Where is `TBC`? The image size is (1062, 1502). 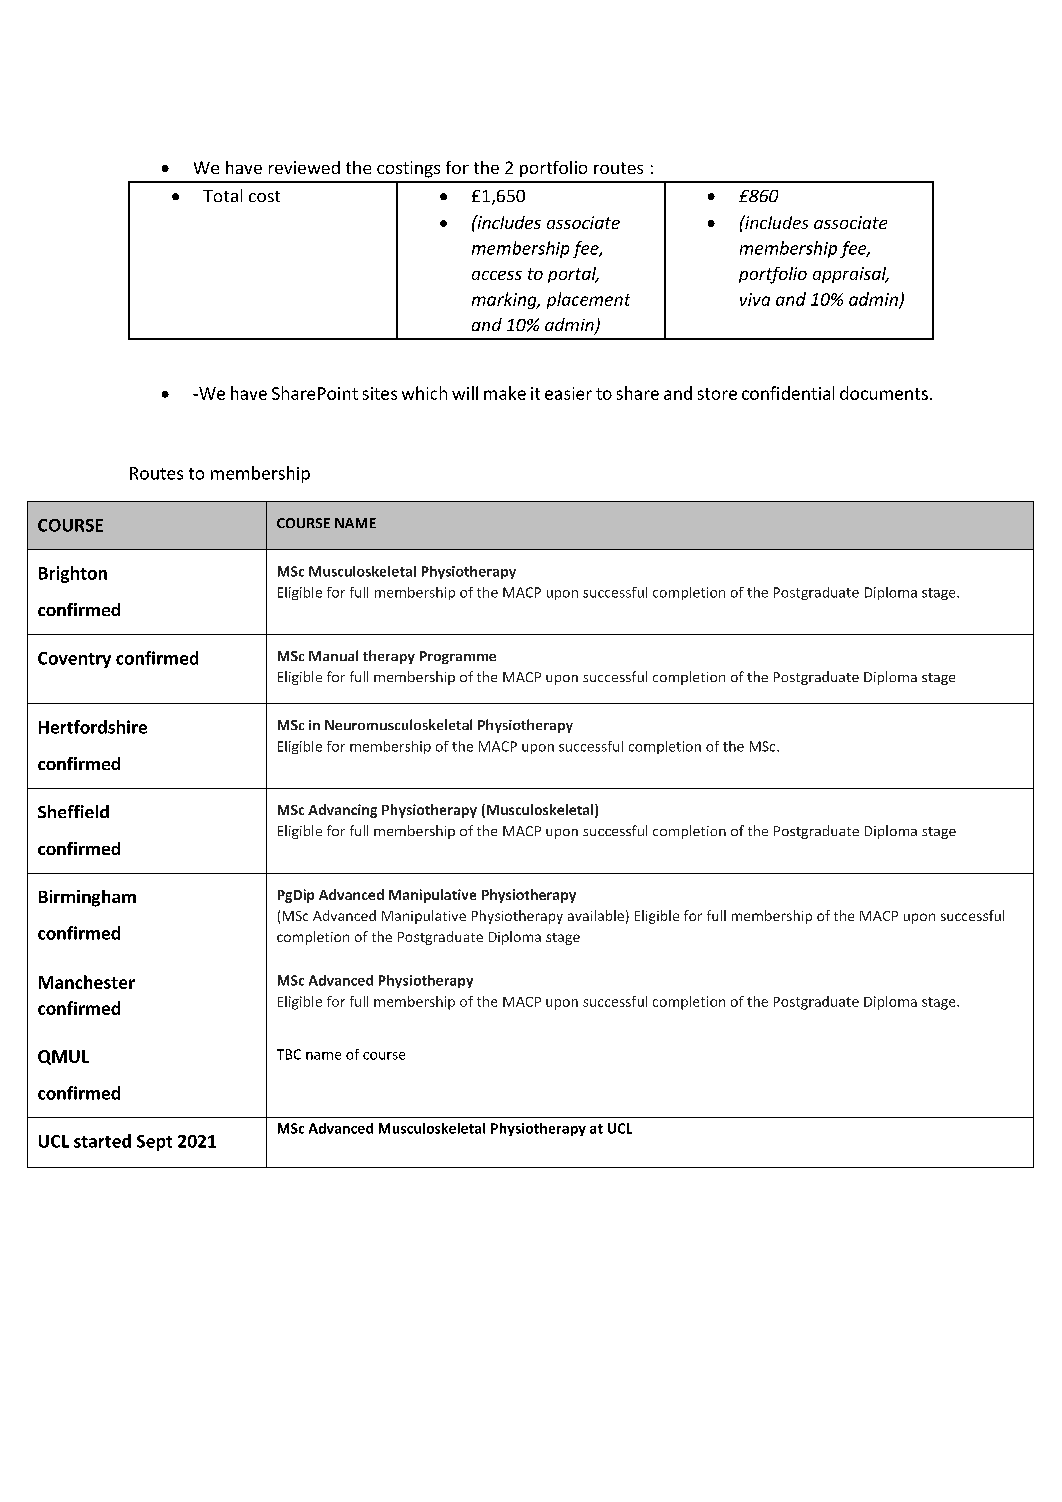 TBC is located at coordinates (289, 1054).
